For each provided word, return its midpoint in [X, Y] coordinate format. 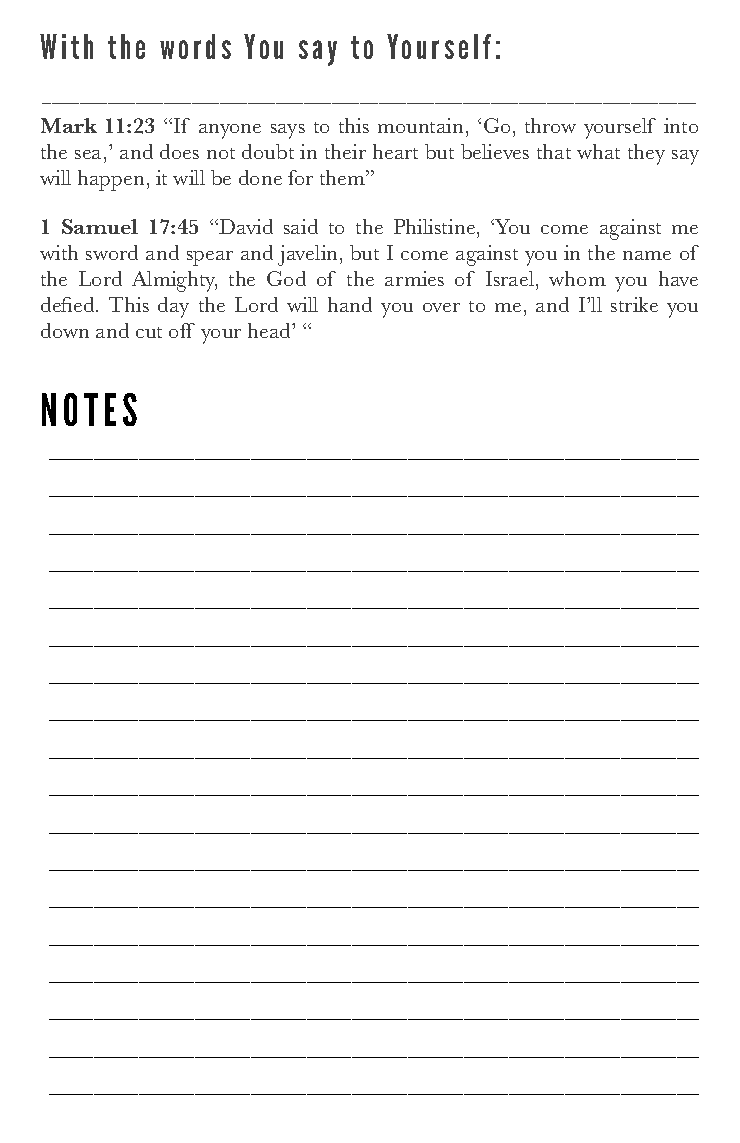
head [271, 330]
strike [634, 304]
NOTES [89, 409]
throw [550, 125]
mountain [422, 125]
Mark [69, 125]
